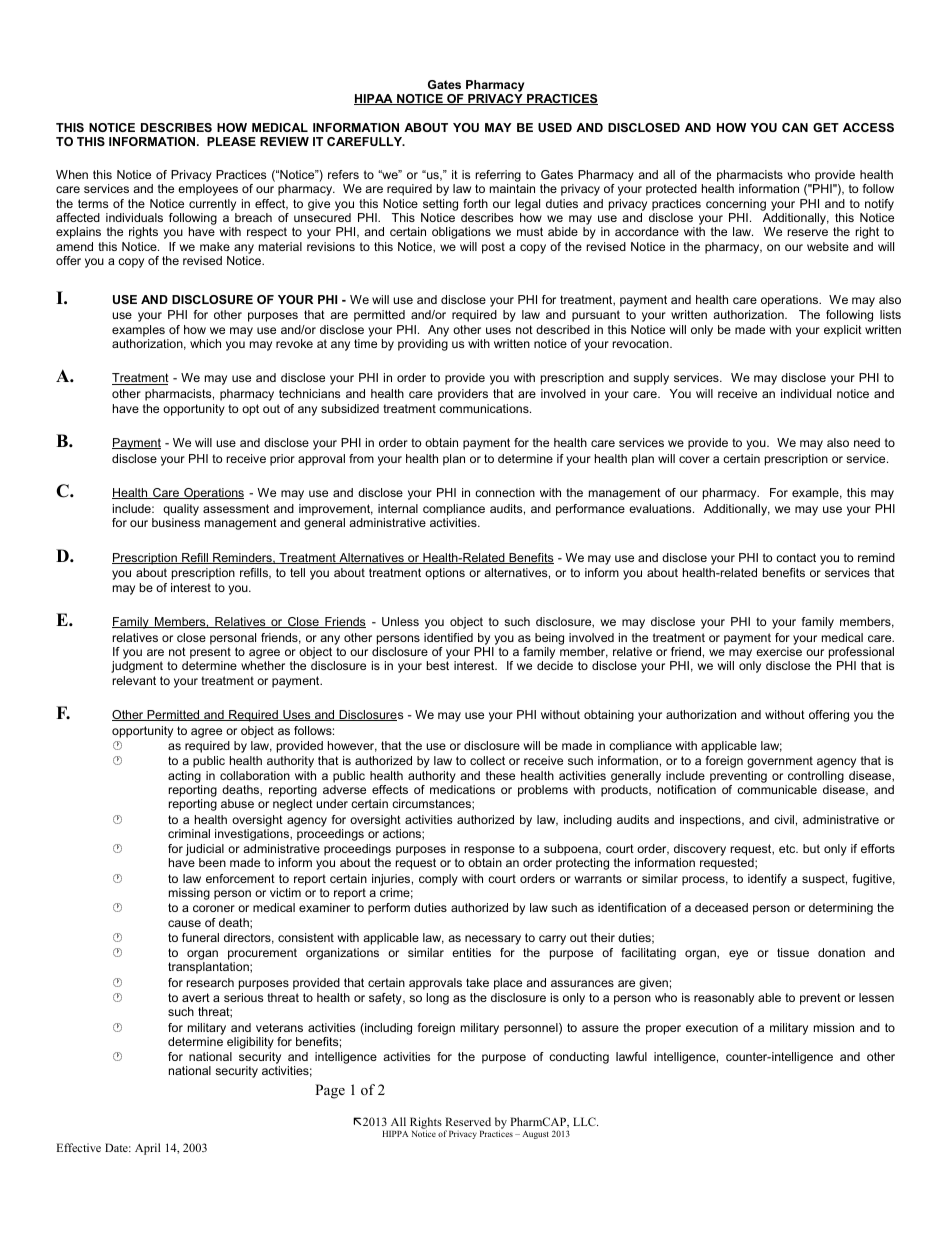  Describe the element at coordinates (505, 492) in the screenshot. I see `connection` at that location.
